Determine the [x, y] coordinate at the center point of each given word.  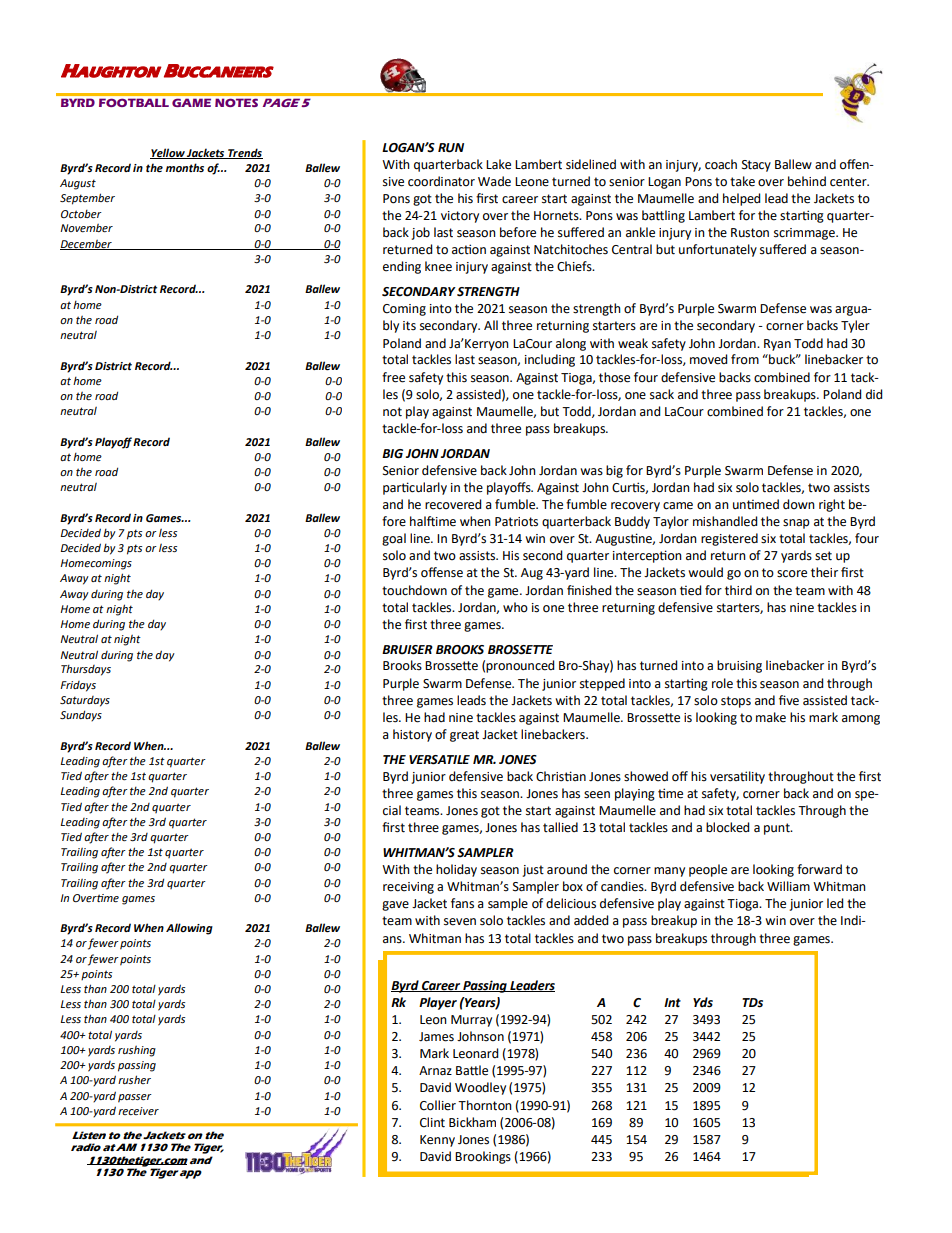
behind [807, 181]
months [185, 167]
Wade [494, 181]
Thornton [485, 1105]
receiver [138, 1111]
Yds [703, 1002]
